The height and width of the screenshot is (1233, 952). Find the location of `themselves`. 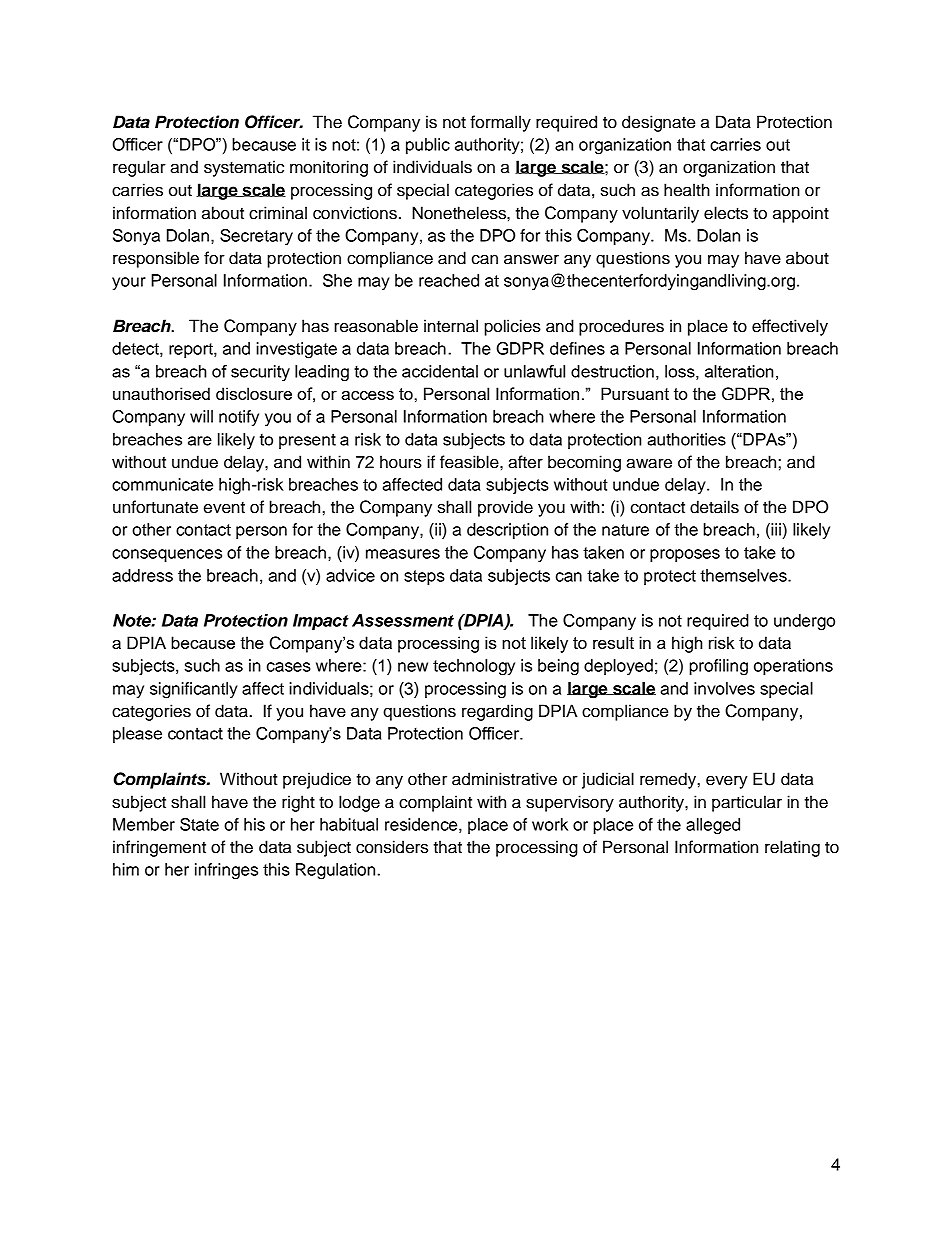

themselves is located at coordinates (744, 575).
